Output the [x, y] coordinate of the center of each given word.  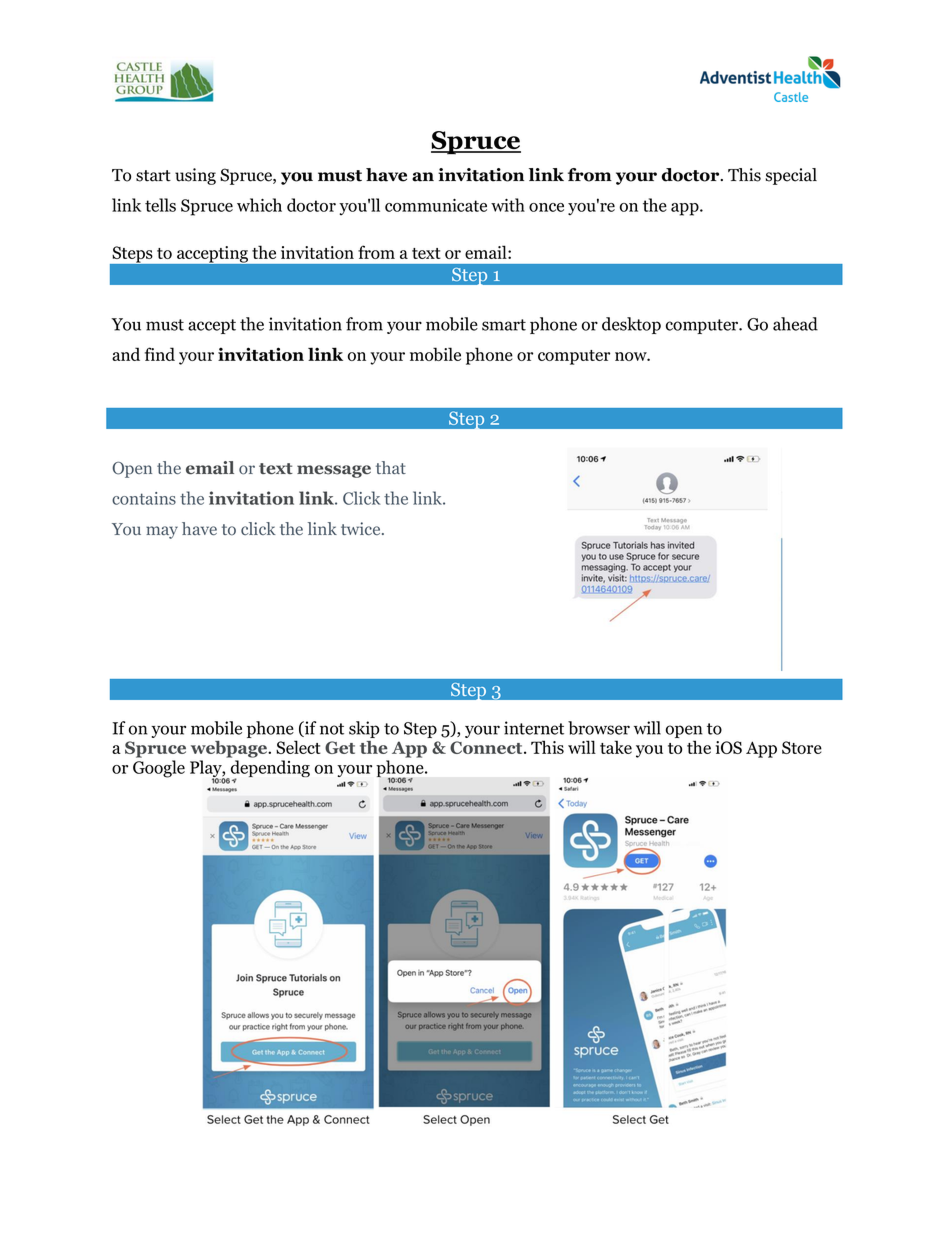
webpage [230, 749]
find [160, 354]
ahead [795, 324]
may [162, 532]
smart [504, 325]
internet [534, 728]
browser [599, 728]
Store [802, 747]
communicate [436, 205]
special [791, 176]
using [195, 176]
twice [362, 528]
